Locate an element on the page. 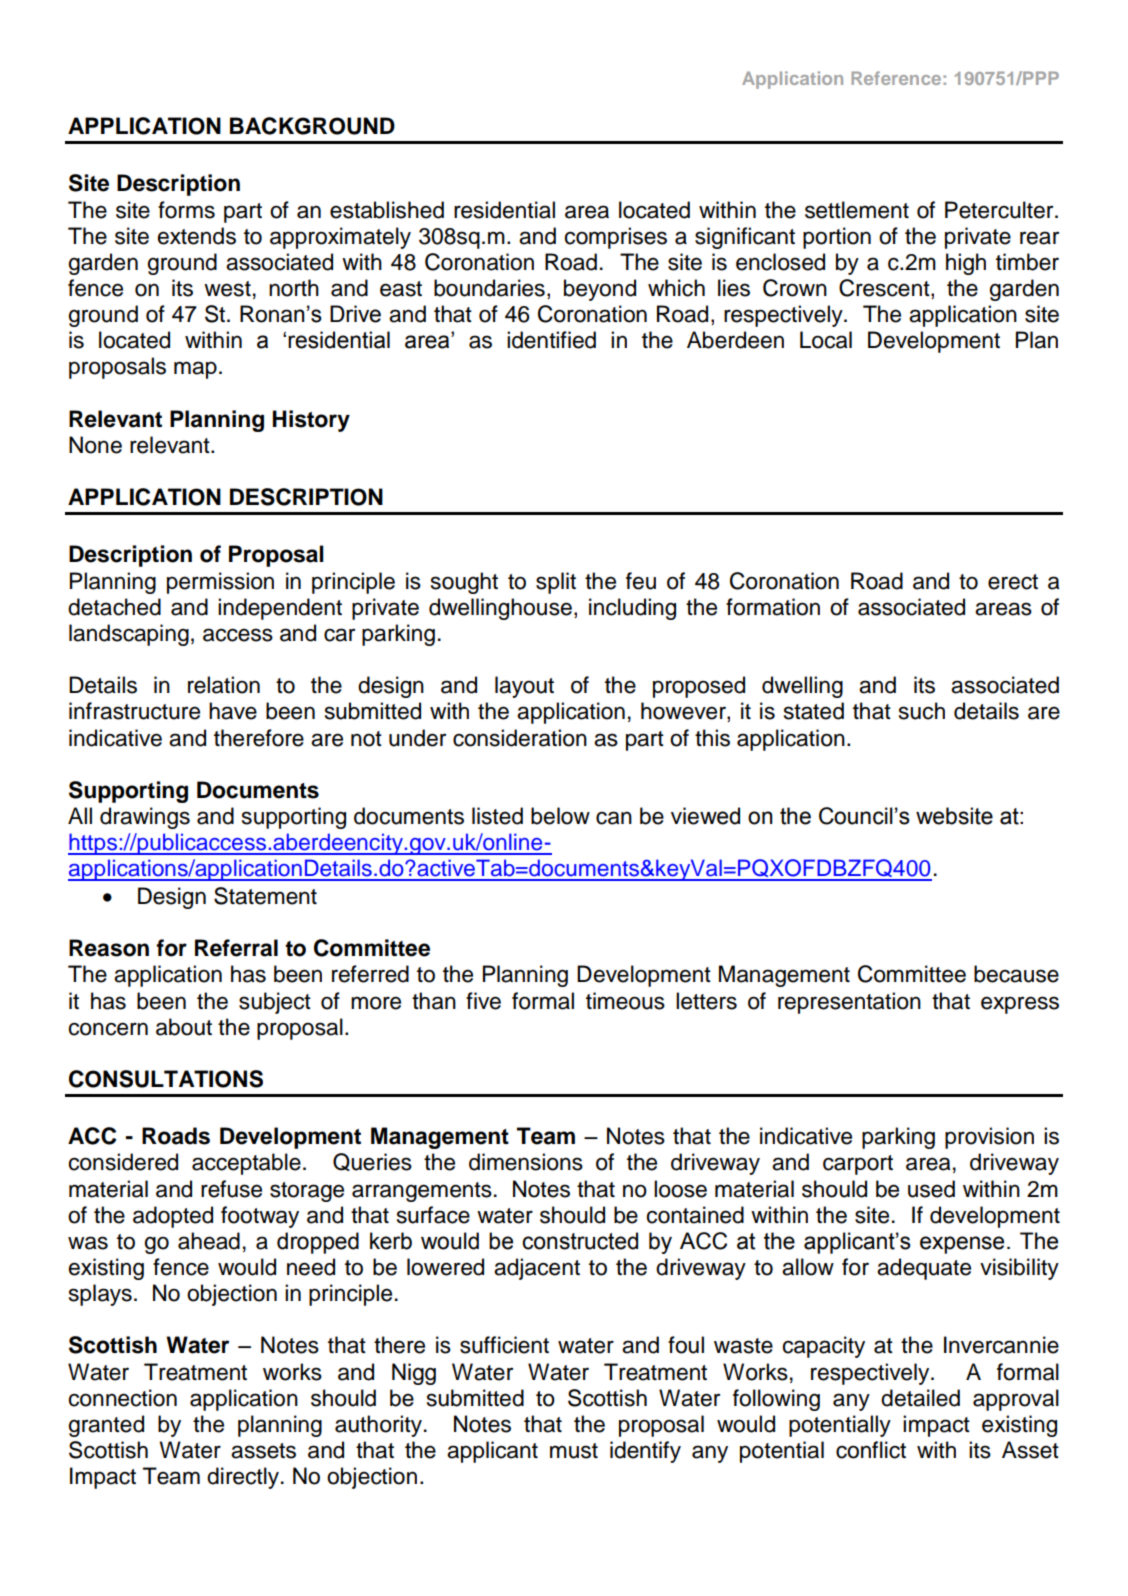 This page has height=1596, width=1128. extends is located at coordinates (197, 236).
